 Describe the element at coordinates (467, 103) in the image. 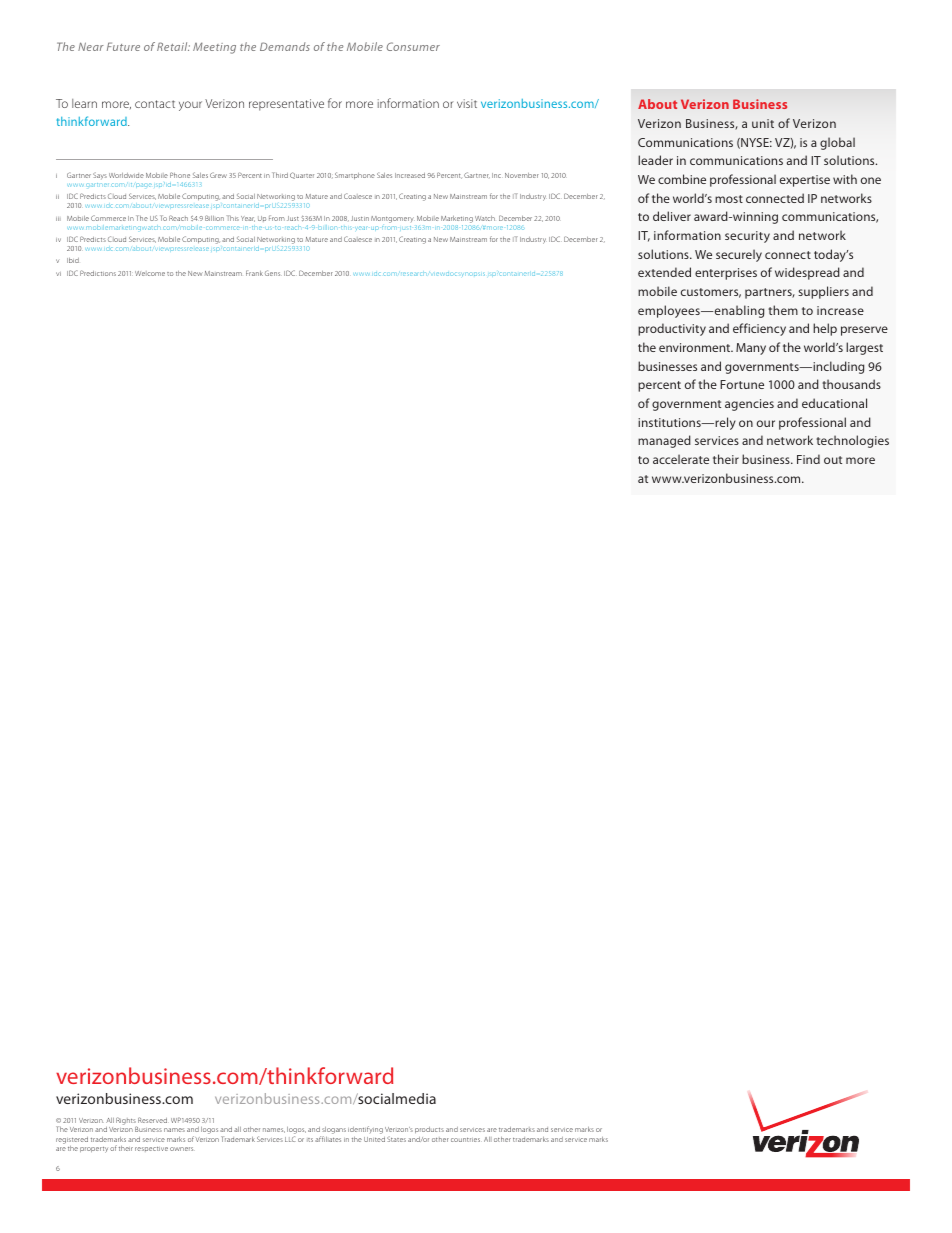

I see `visit` at that location.
